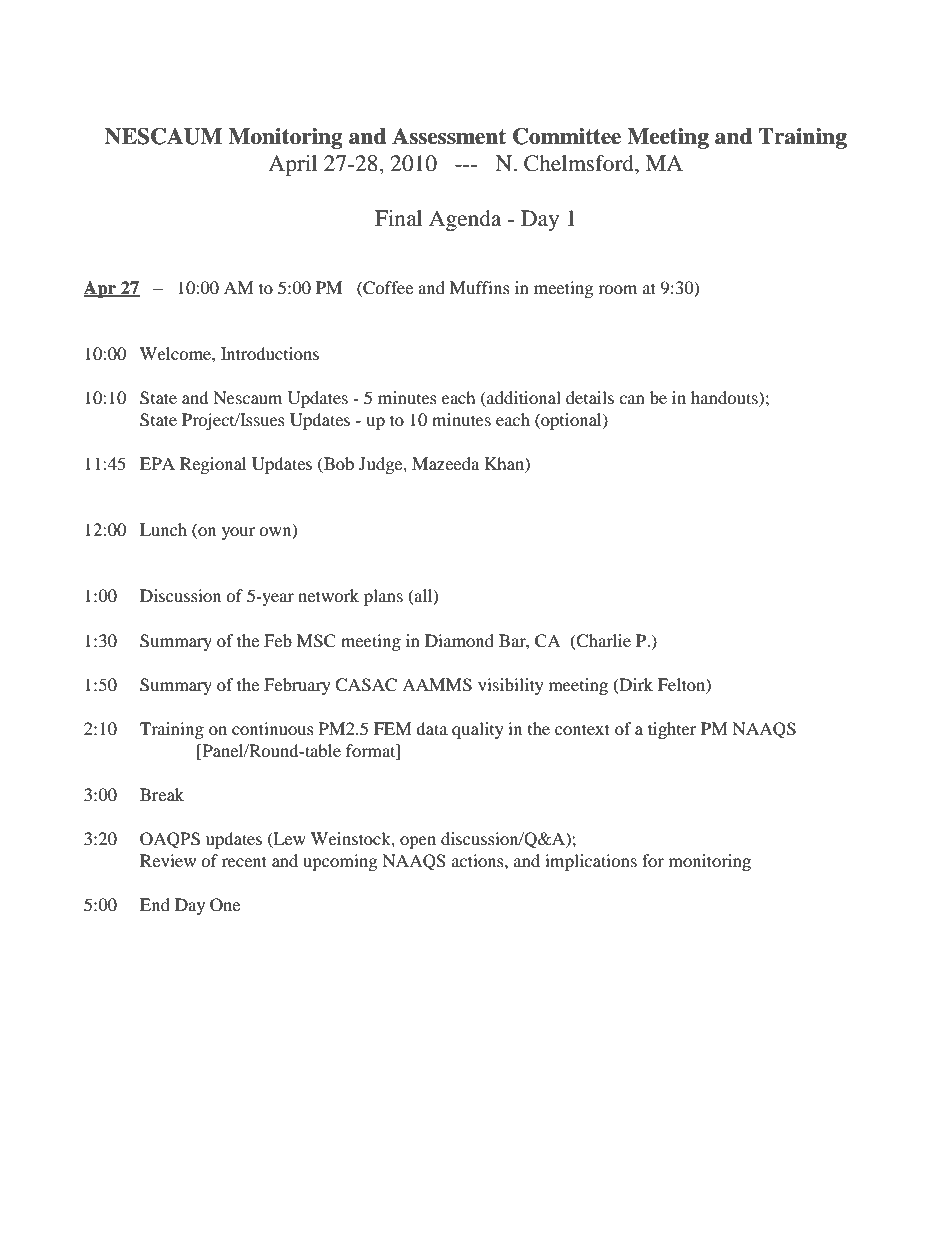 The image size is (952, 1233). Describe the element at coordinates (635, 685) in the screenshot. I see `Dirk` at that location.
